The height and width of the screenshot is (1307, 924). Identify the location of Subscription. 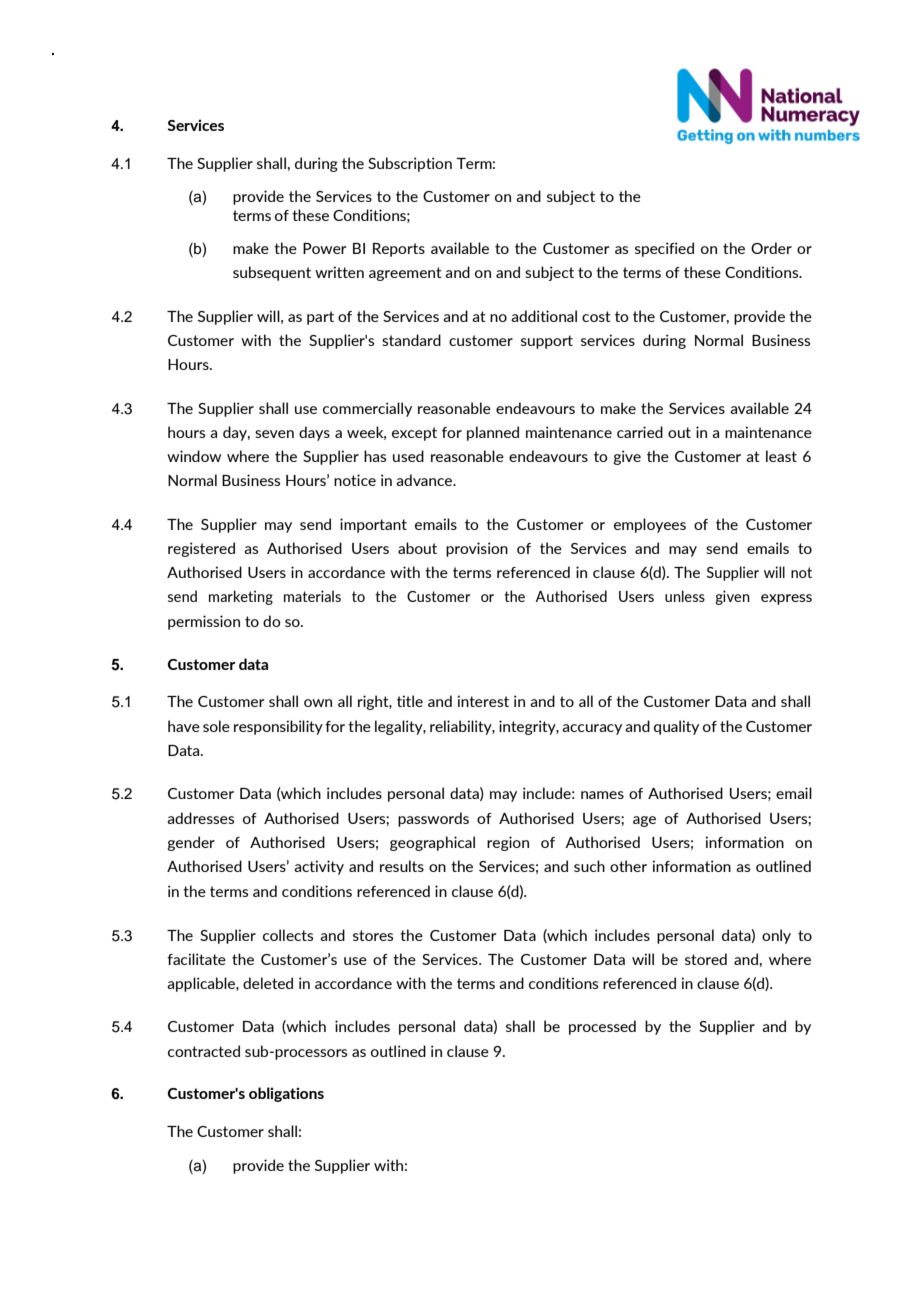
(410, 164).
